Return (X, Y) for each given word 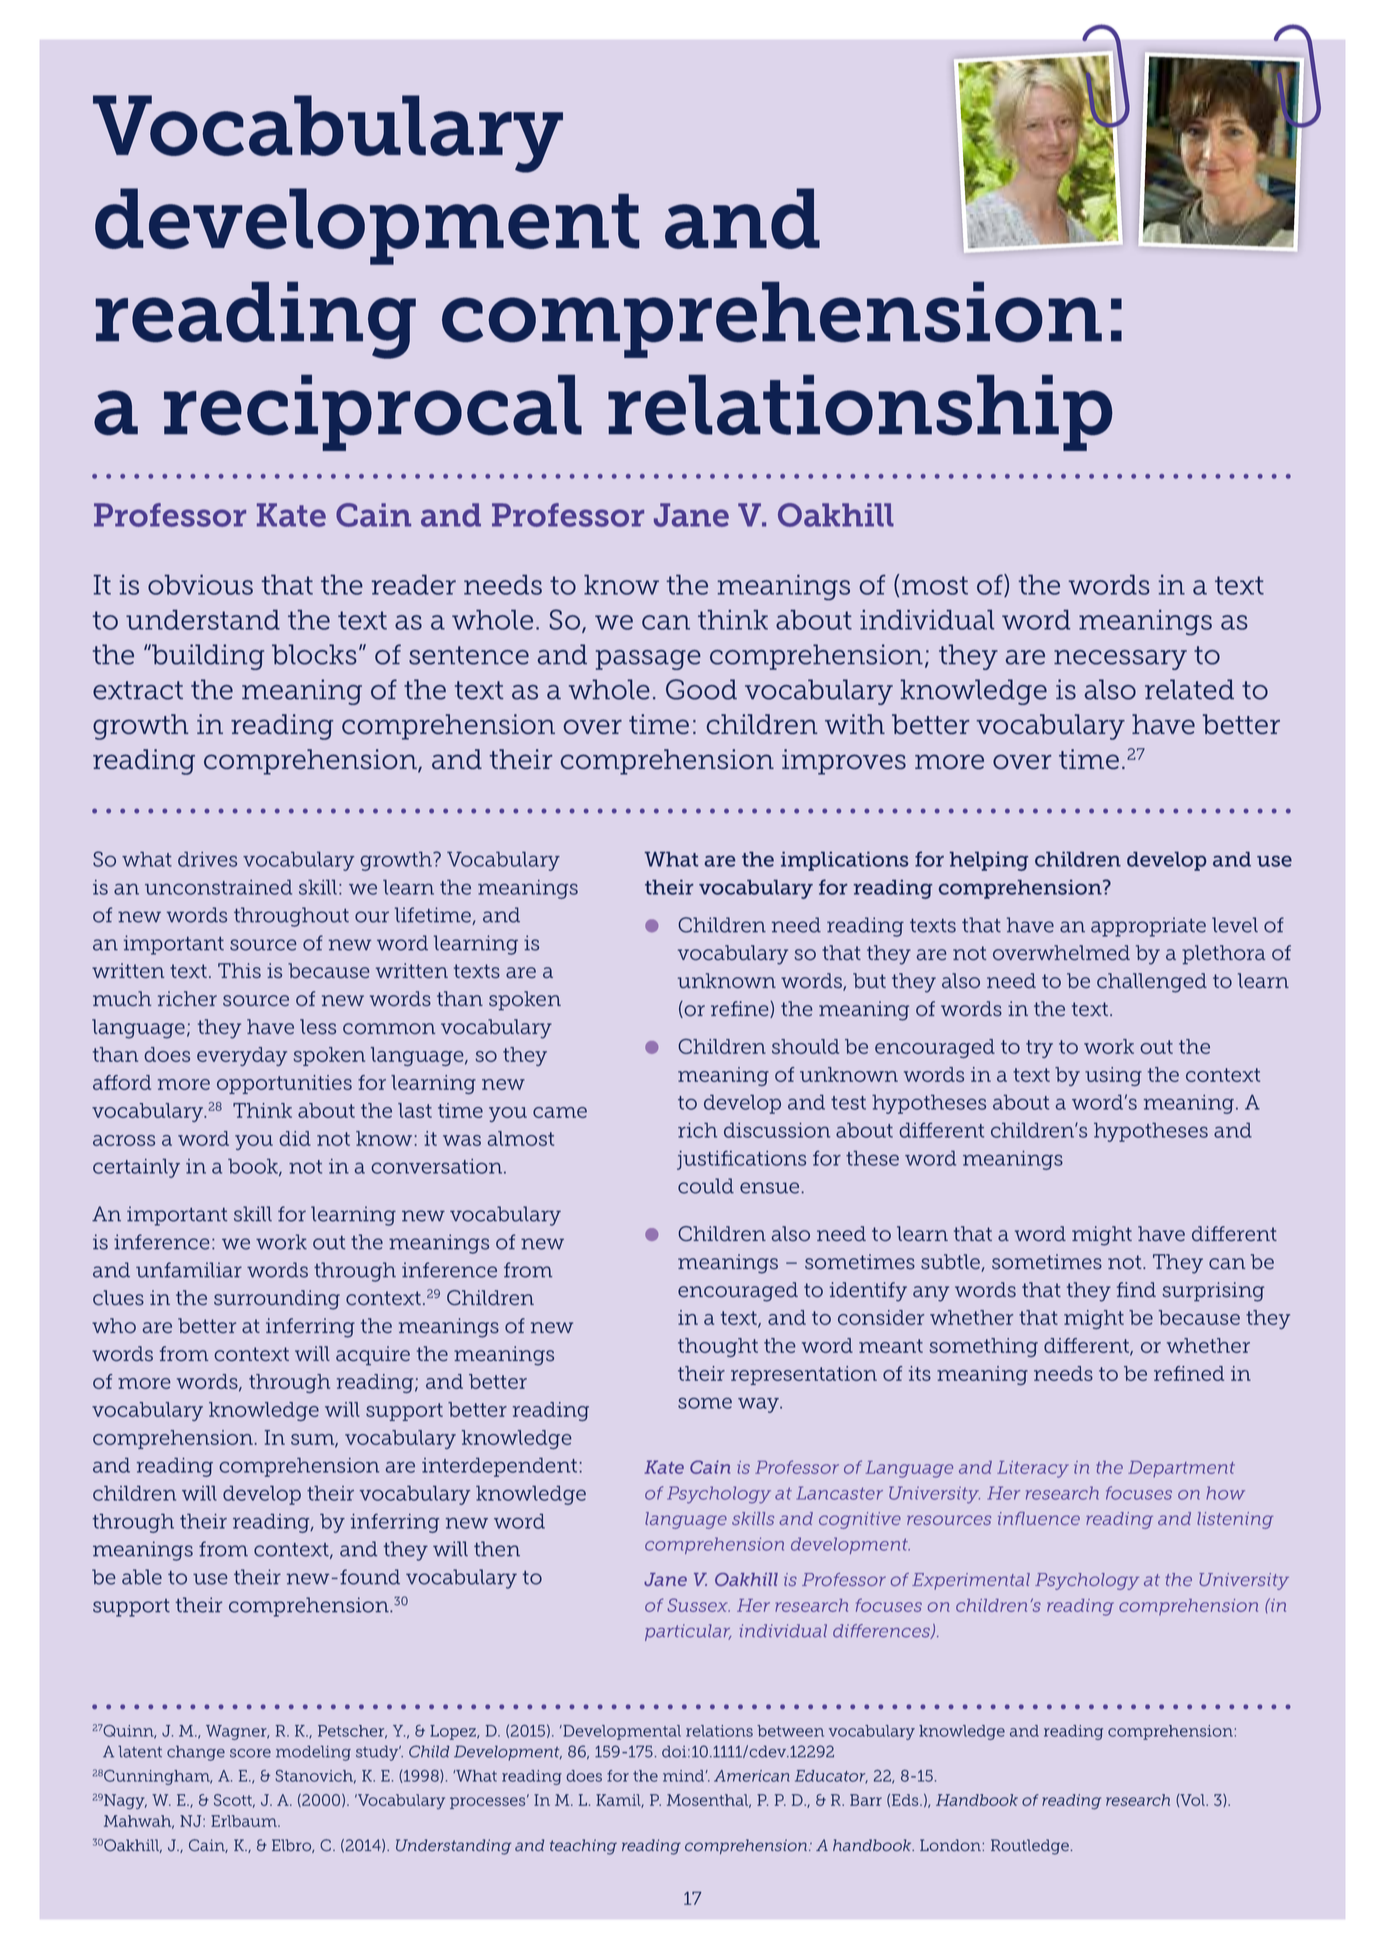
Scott (234, 1801)
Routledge (1030, 1847)
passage (648, 660)
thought (718, 1347)
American (752, 1776)
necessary (1120, 660)
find (1136, 1290)
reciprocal (373, 412)
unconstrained (218, 887)
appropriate (1148, 927)
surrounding (277, 1300)
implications (845, 861)
